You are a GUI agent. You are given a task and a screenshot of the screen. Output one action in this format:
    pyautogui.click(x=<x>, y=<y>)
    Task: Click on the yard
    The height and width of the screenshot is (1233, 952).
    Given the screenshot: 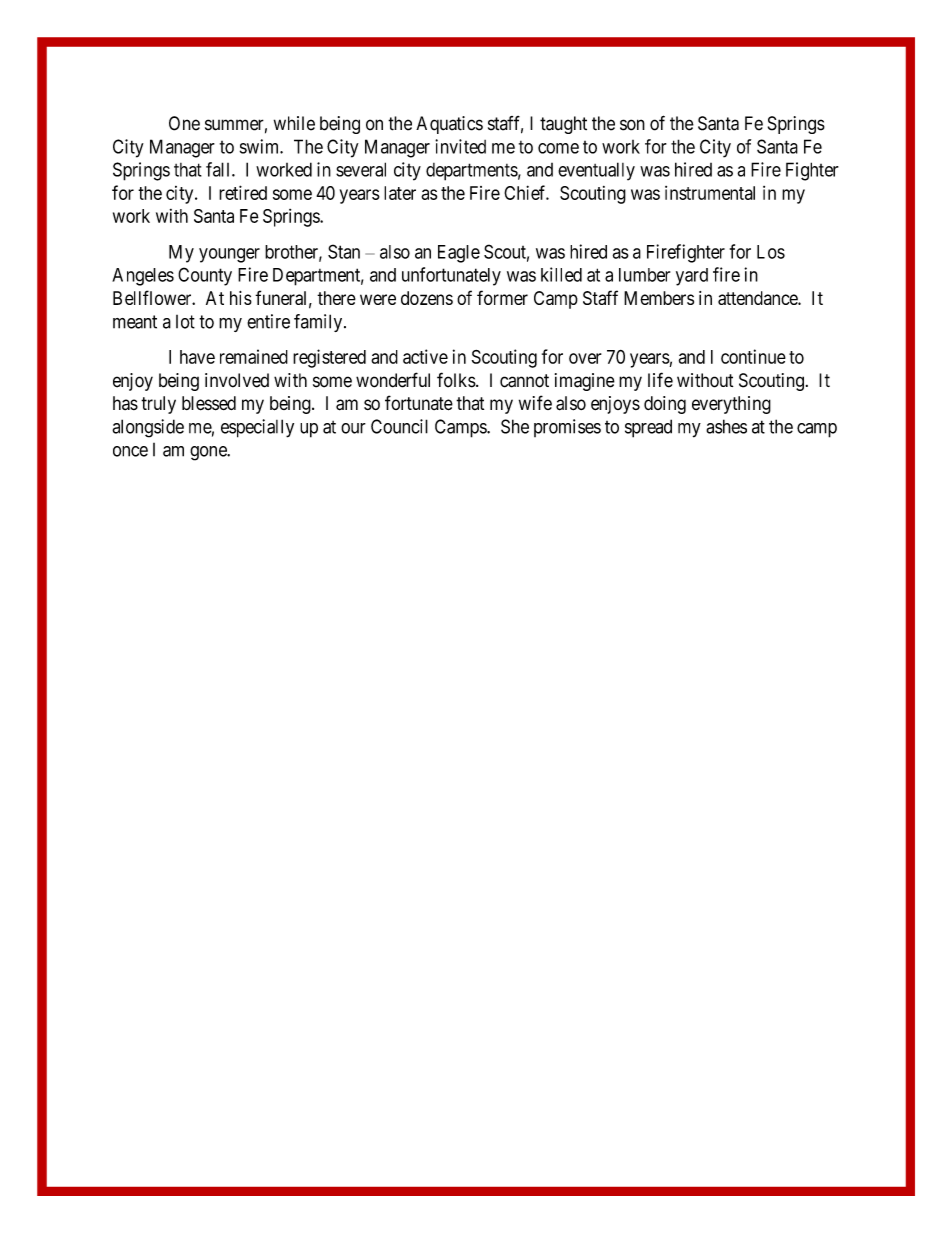 What is the action you would take?
    pyautogui.click(x=692, y=277)
